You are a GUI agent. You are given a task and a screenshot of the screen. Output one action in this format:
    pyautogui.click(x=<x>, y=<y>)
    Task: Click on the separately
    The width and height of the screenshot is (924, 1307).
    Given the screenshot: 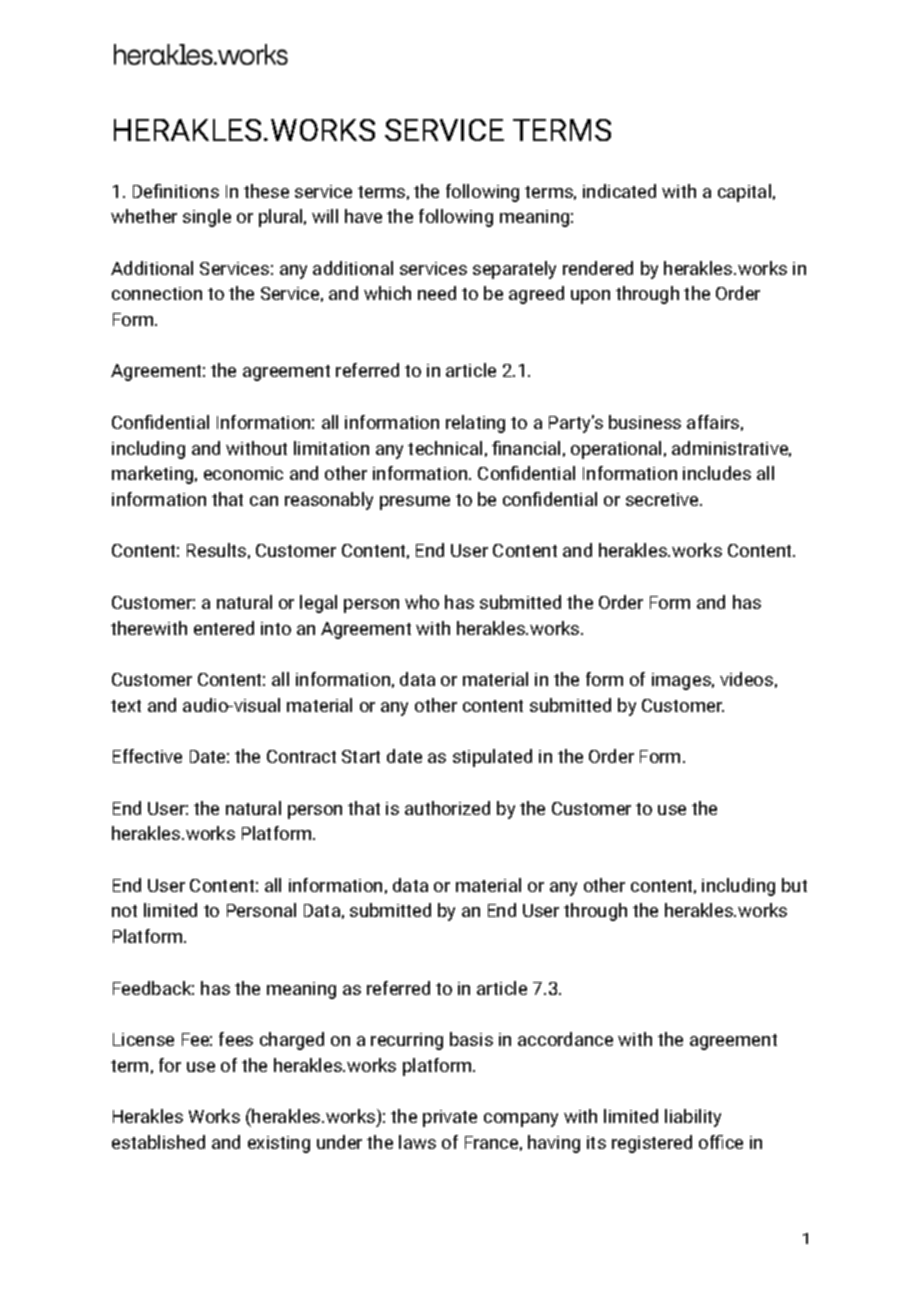 What is the action you would take?
    pyautogui.click(x=514, y=270)
